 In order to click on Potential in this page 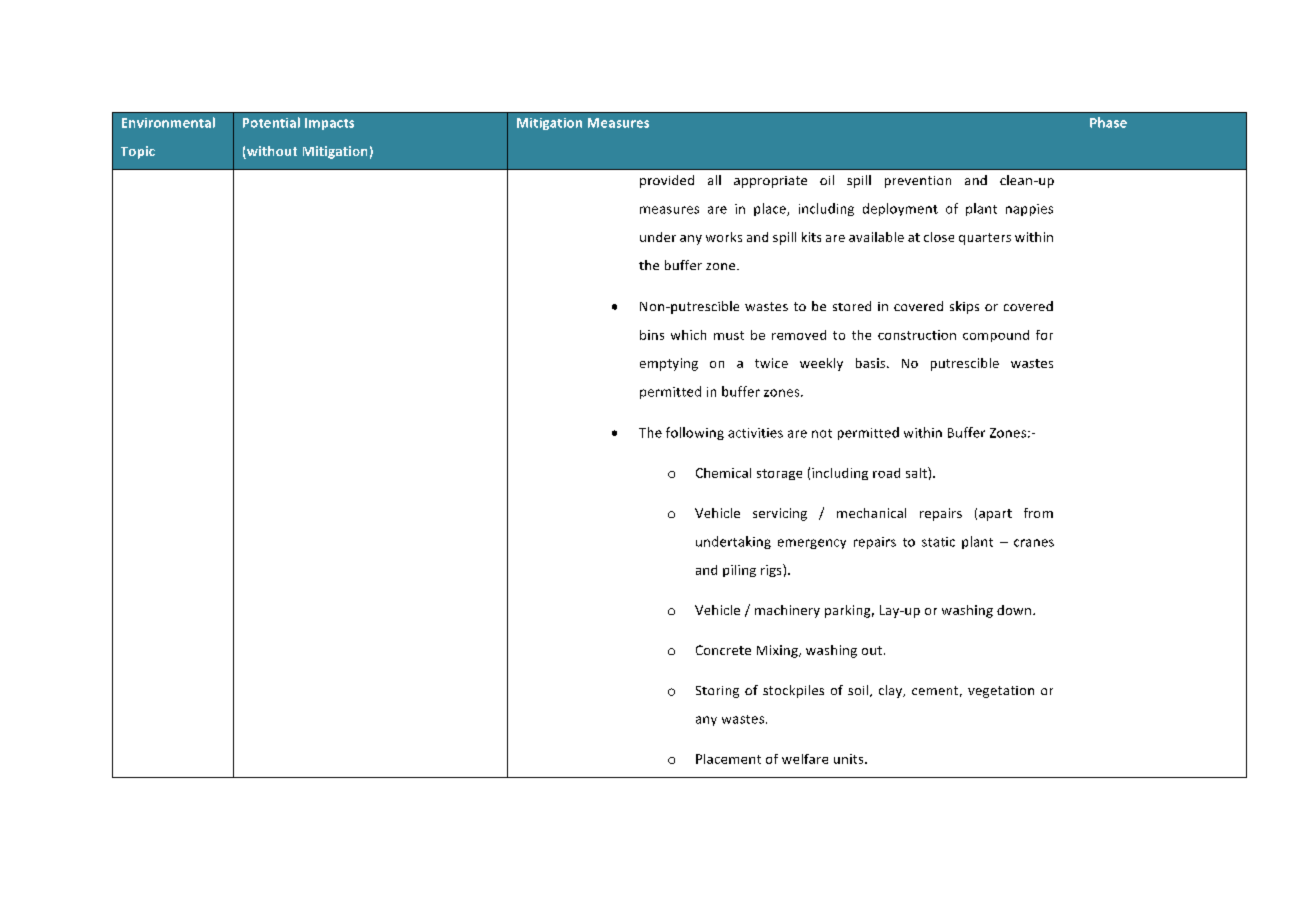, I will do `click(271, 122)`.
